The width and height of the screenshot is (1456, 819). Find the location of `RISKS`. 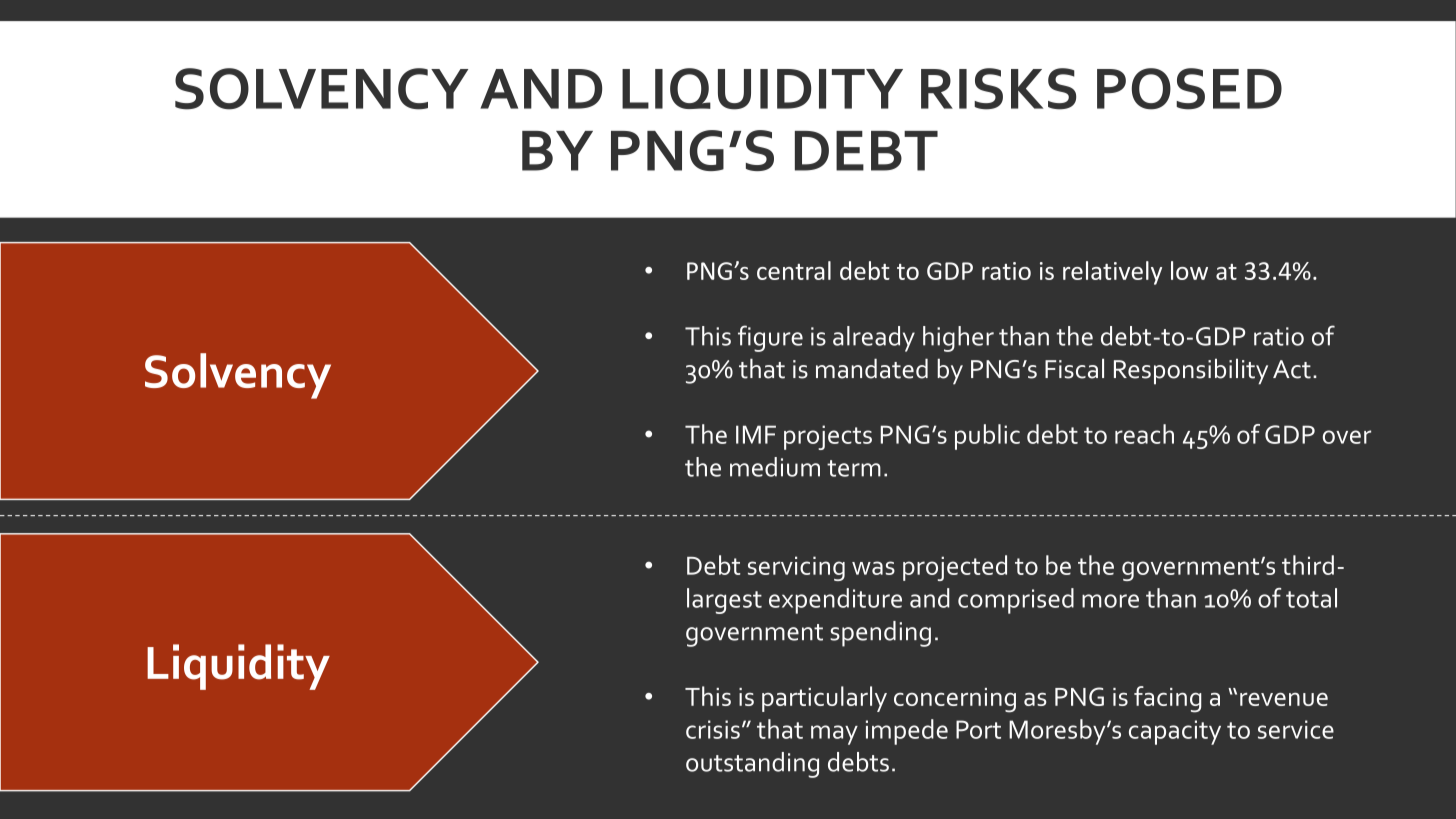

RISKS is located at coordinates (998, 89).
